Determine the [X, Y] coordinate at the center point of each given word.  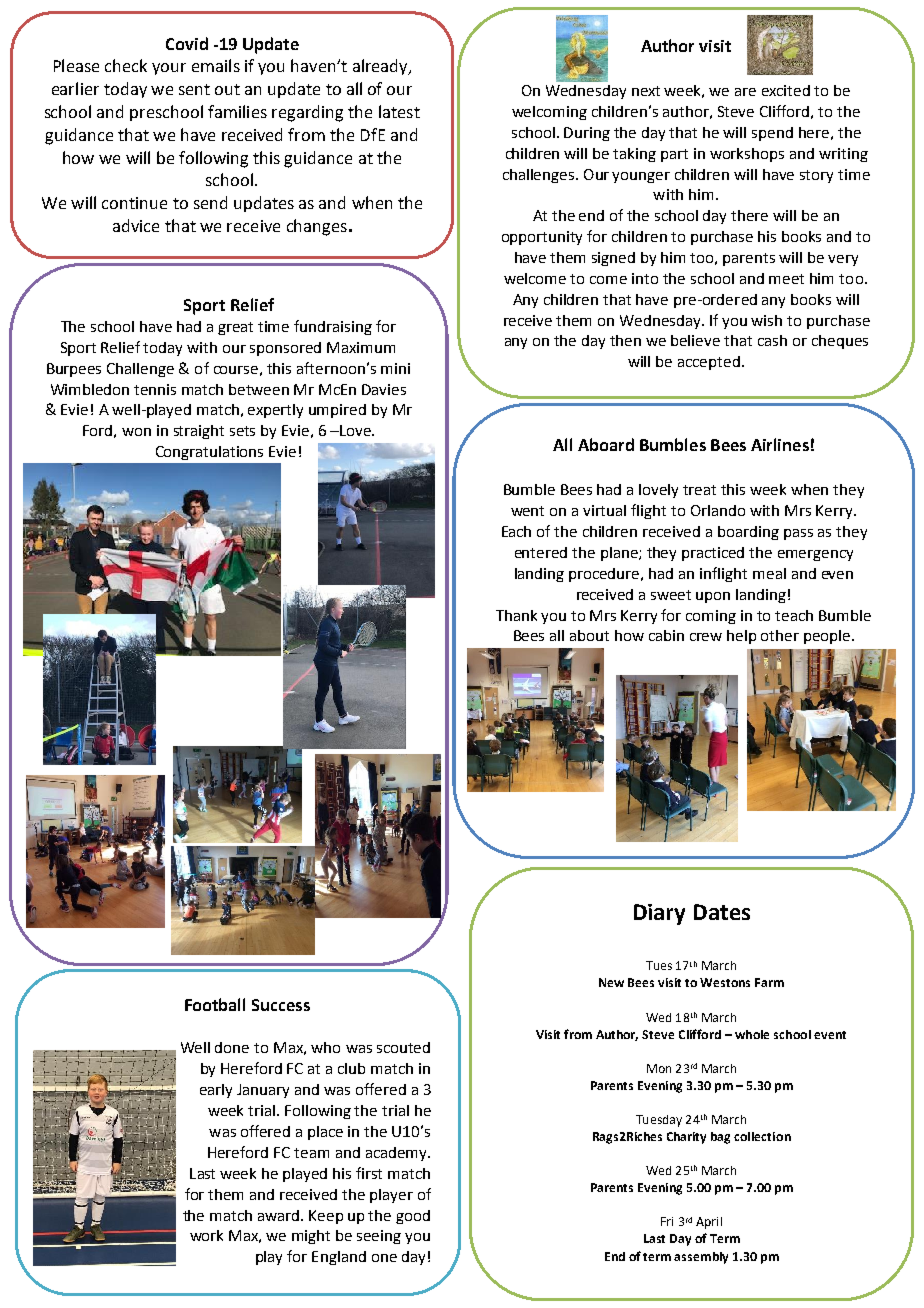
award [280, 1215]
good [413, 1217]
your [169, 69]
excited [786, 90]
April [709, 1223]
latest [399, 111]
